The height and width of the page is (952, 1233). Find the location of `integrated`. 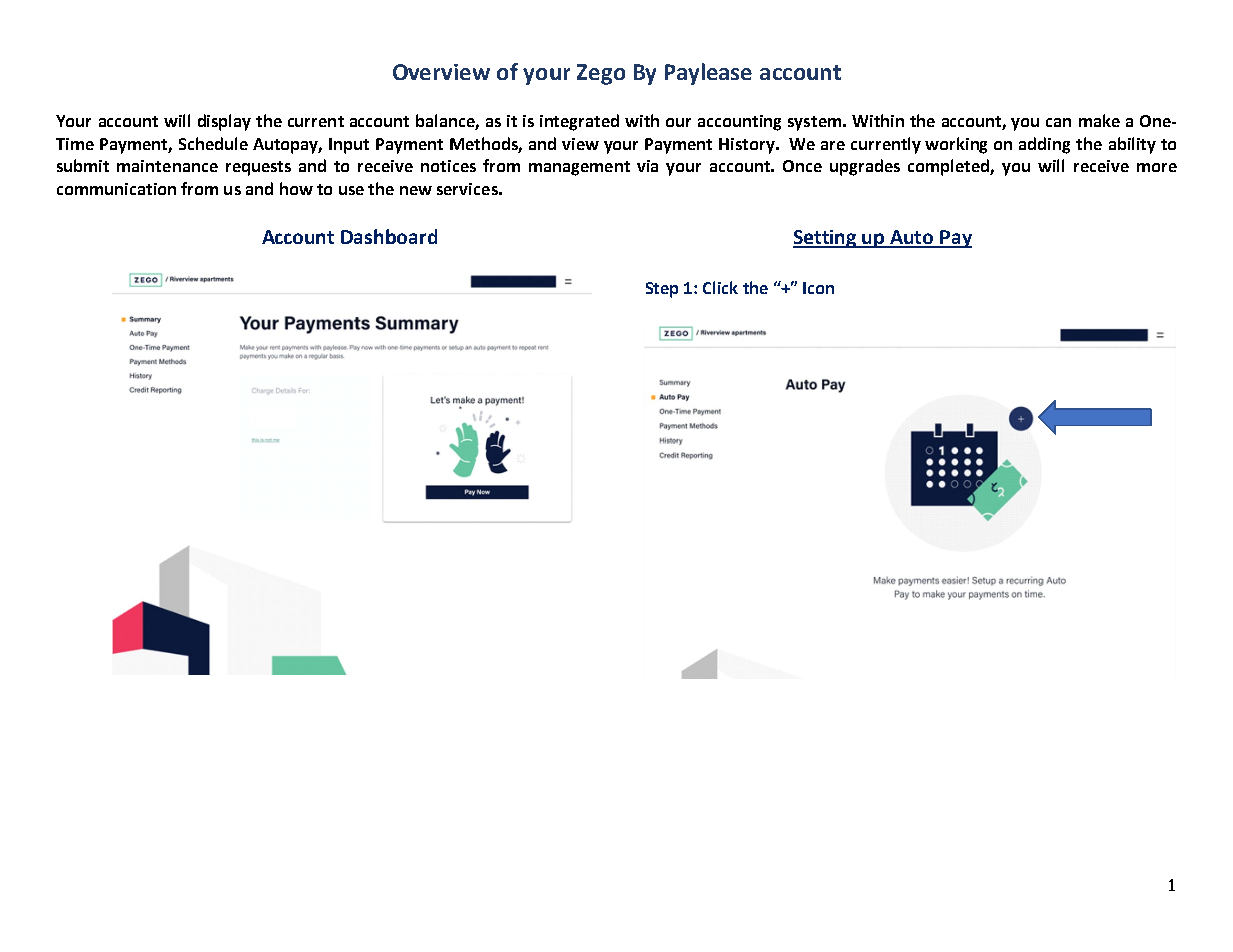

integrated is located at coordinates (579, 122).
